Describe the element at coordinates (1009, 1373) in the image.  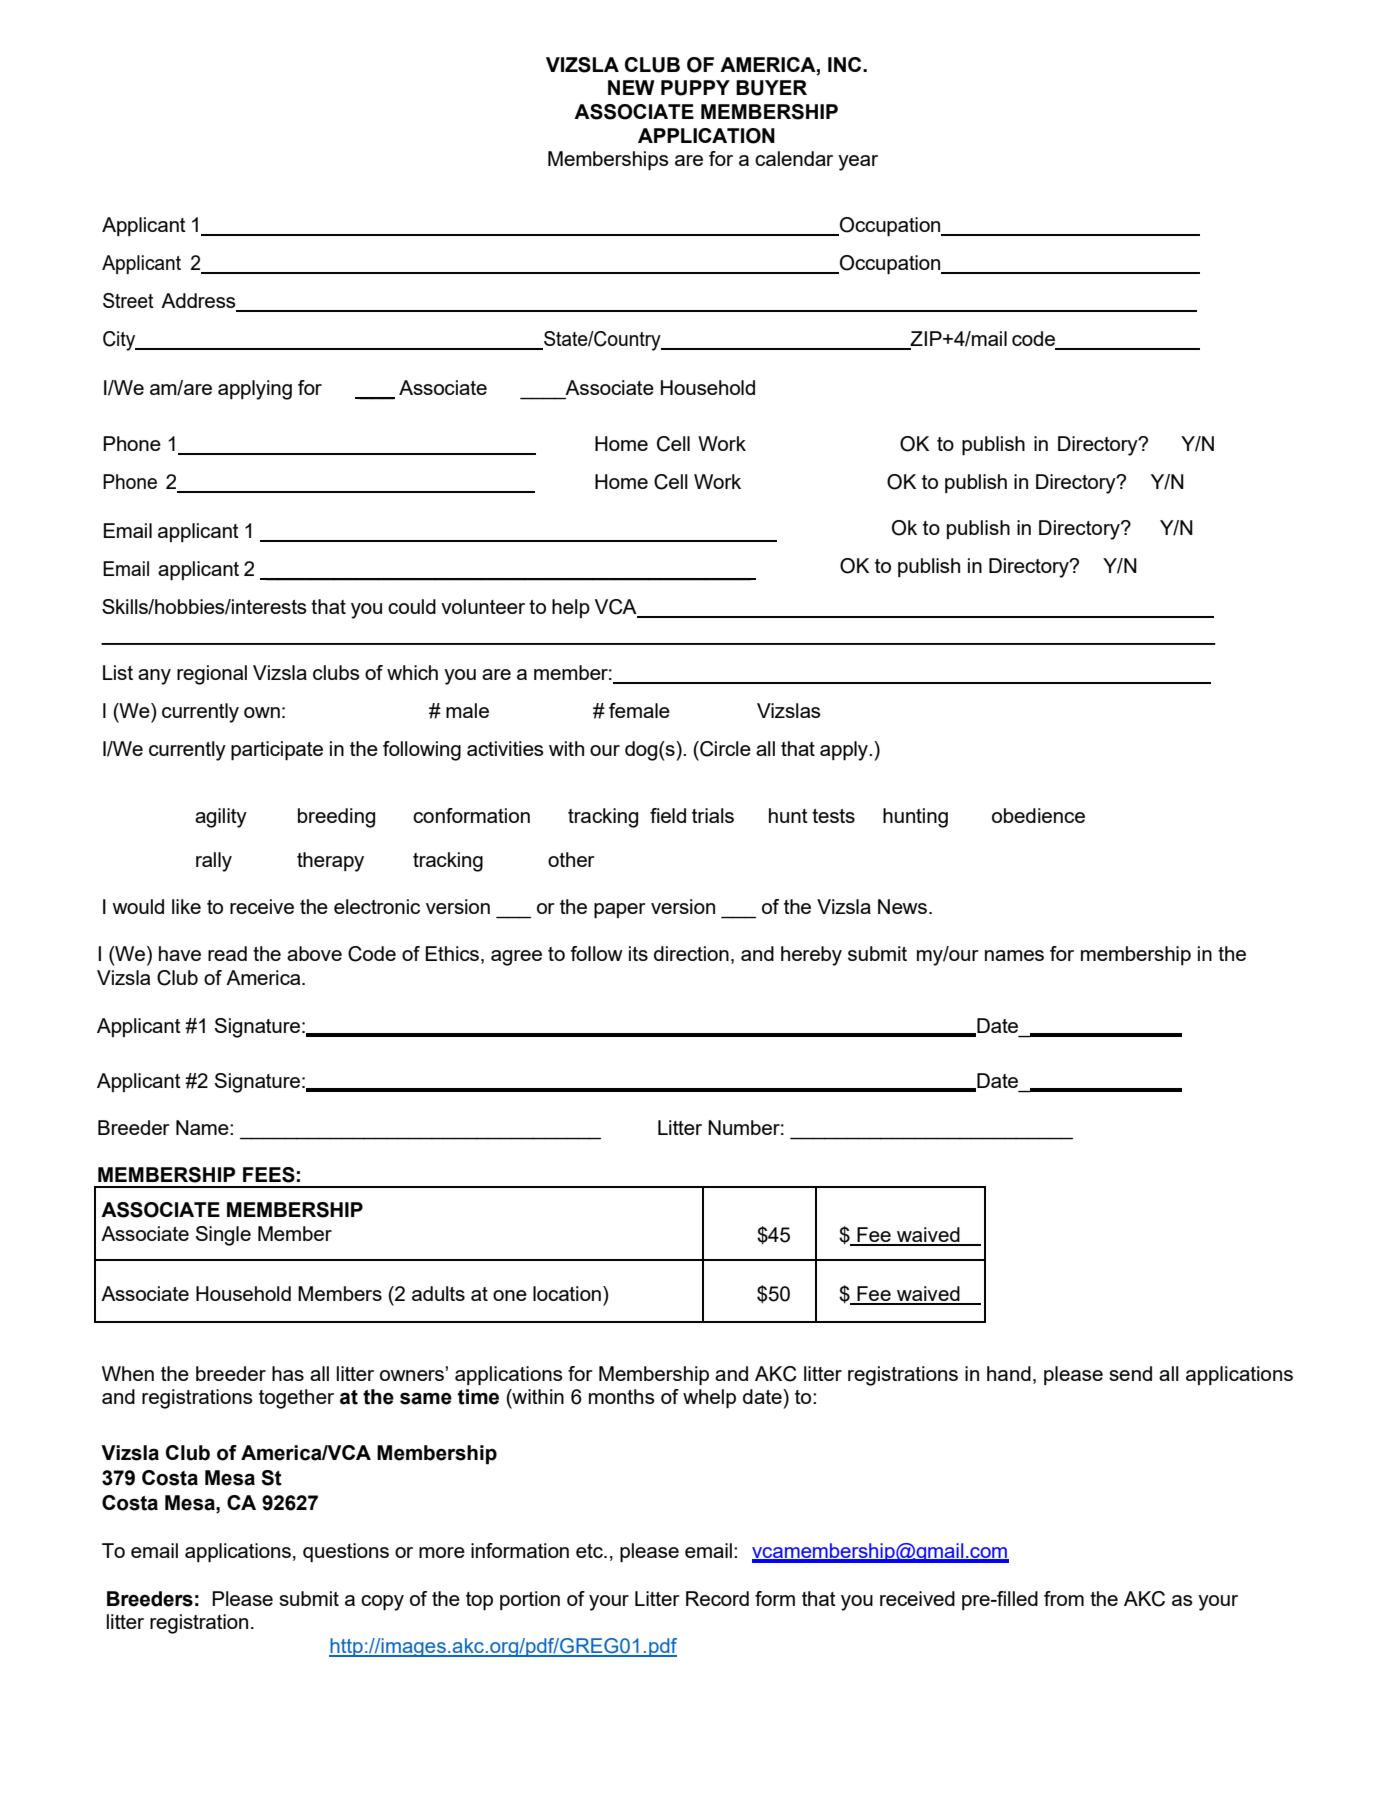
I see `hand` at that location.
